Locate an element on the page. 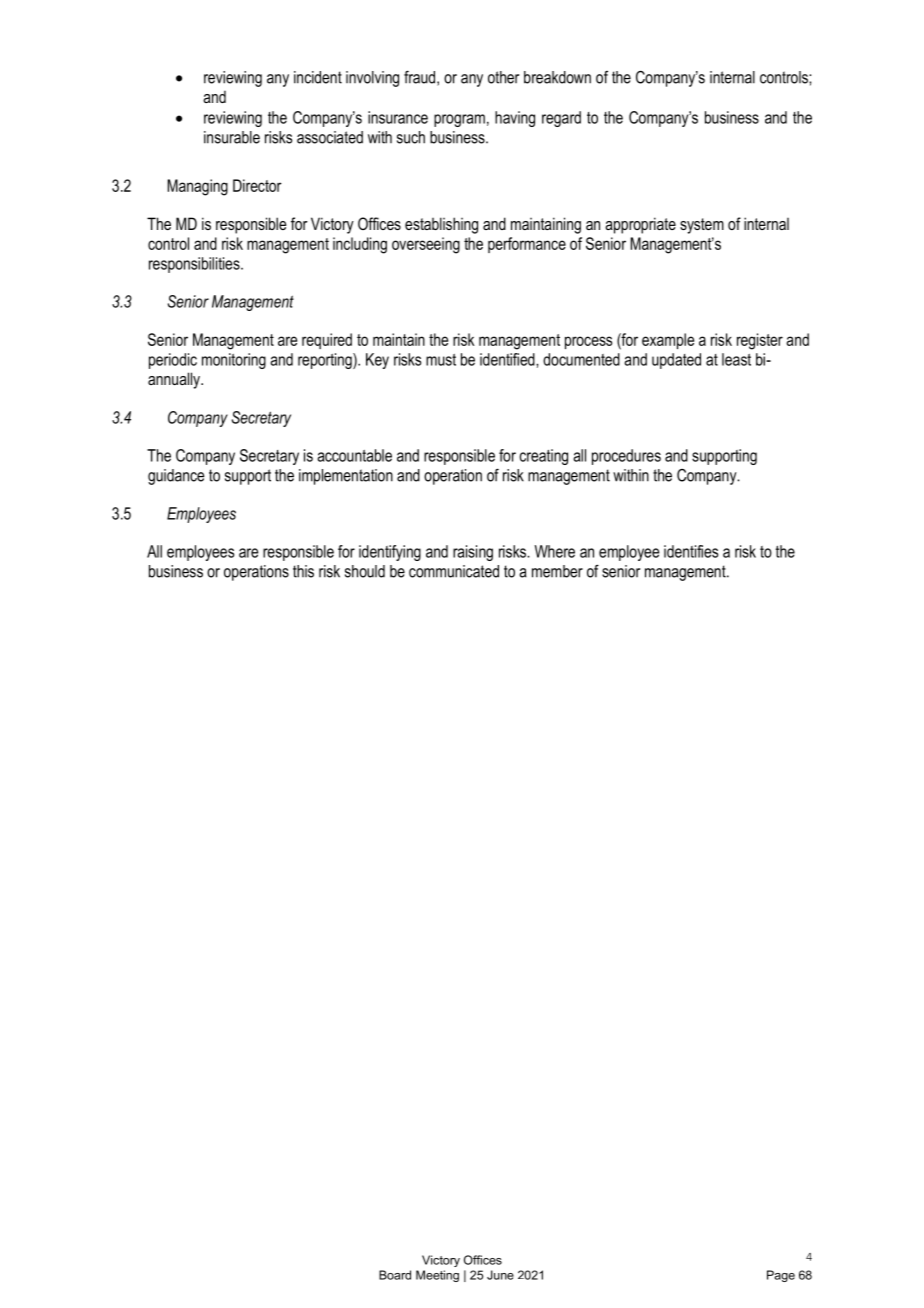  Page is located at coordinates (781, 1276).
